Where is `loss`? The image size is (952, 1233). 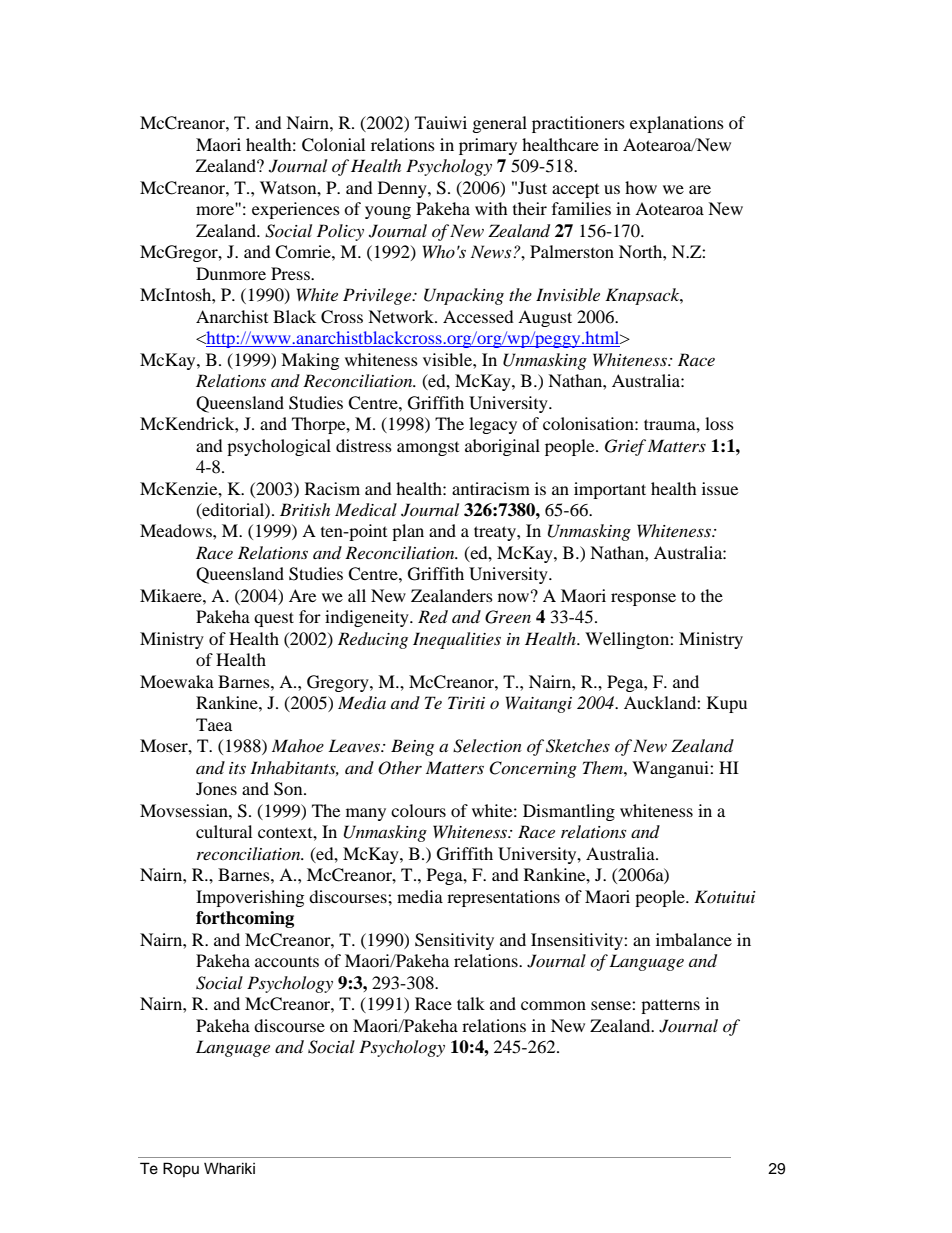 loss is located at coordinates (719, 423).
